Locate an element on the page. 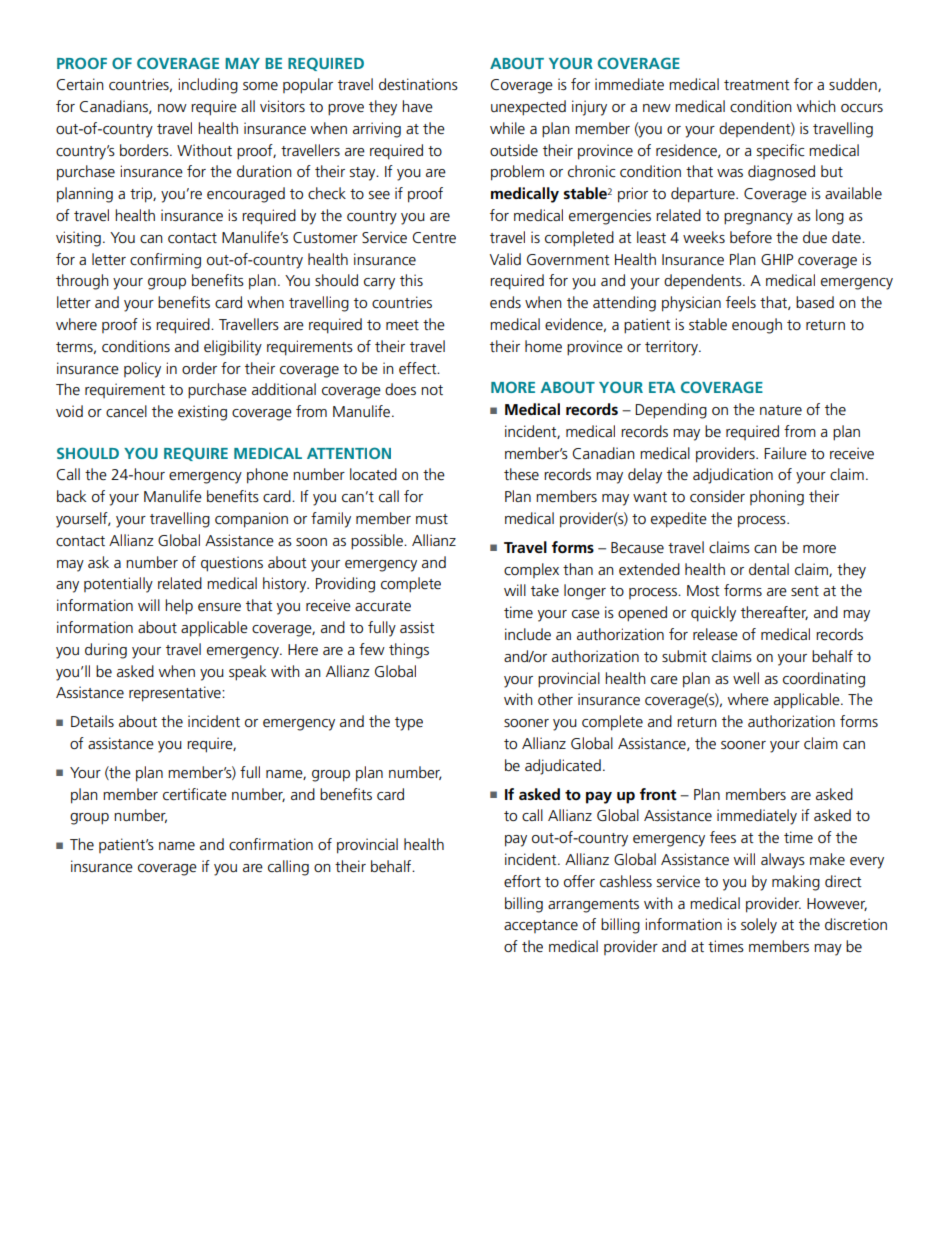 The height and width of the image is (1233, 952). which is located at coordinates (816, 106).
